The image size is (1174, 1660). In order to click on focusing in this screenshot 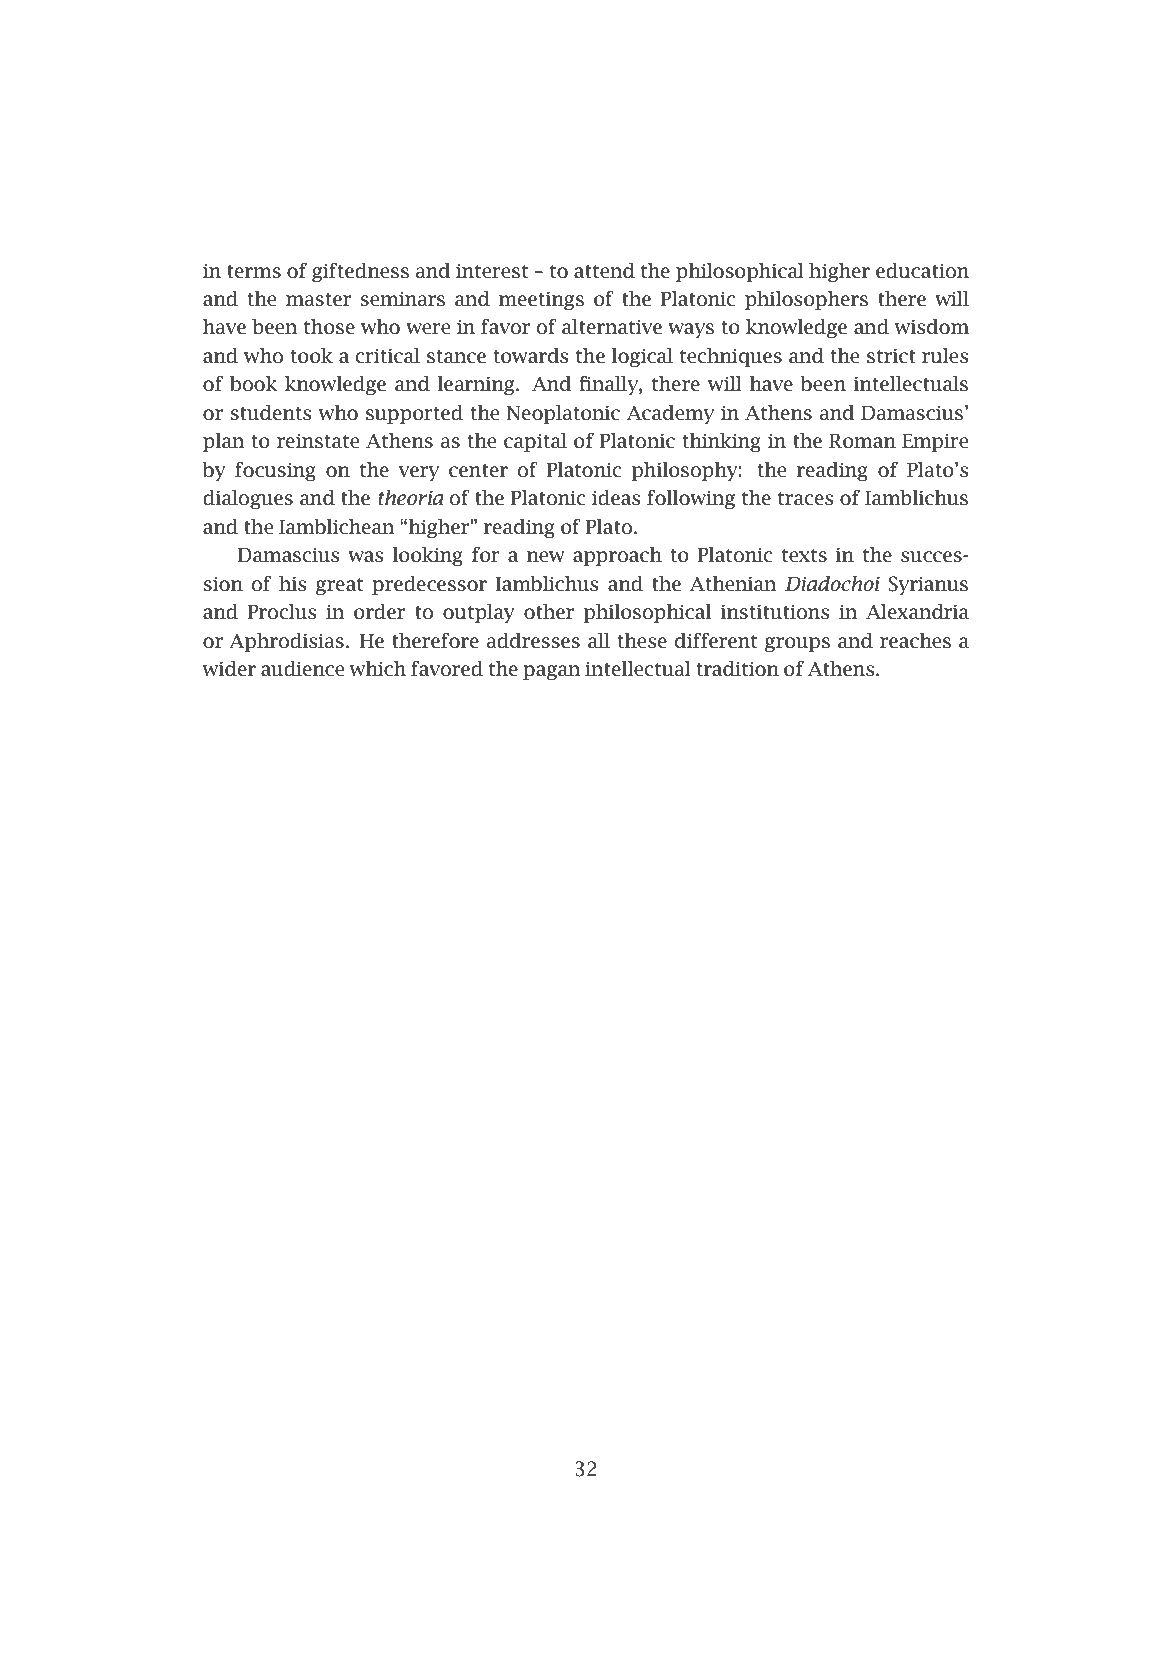, I will do `click(275, 471)`.
